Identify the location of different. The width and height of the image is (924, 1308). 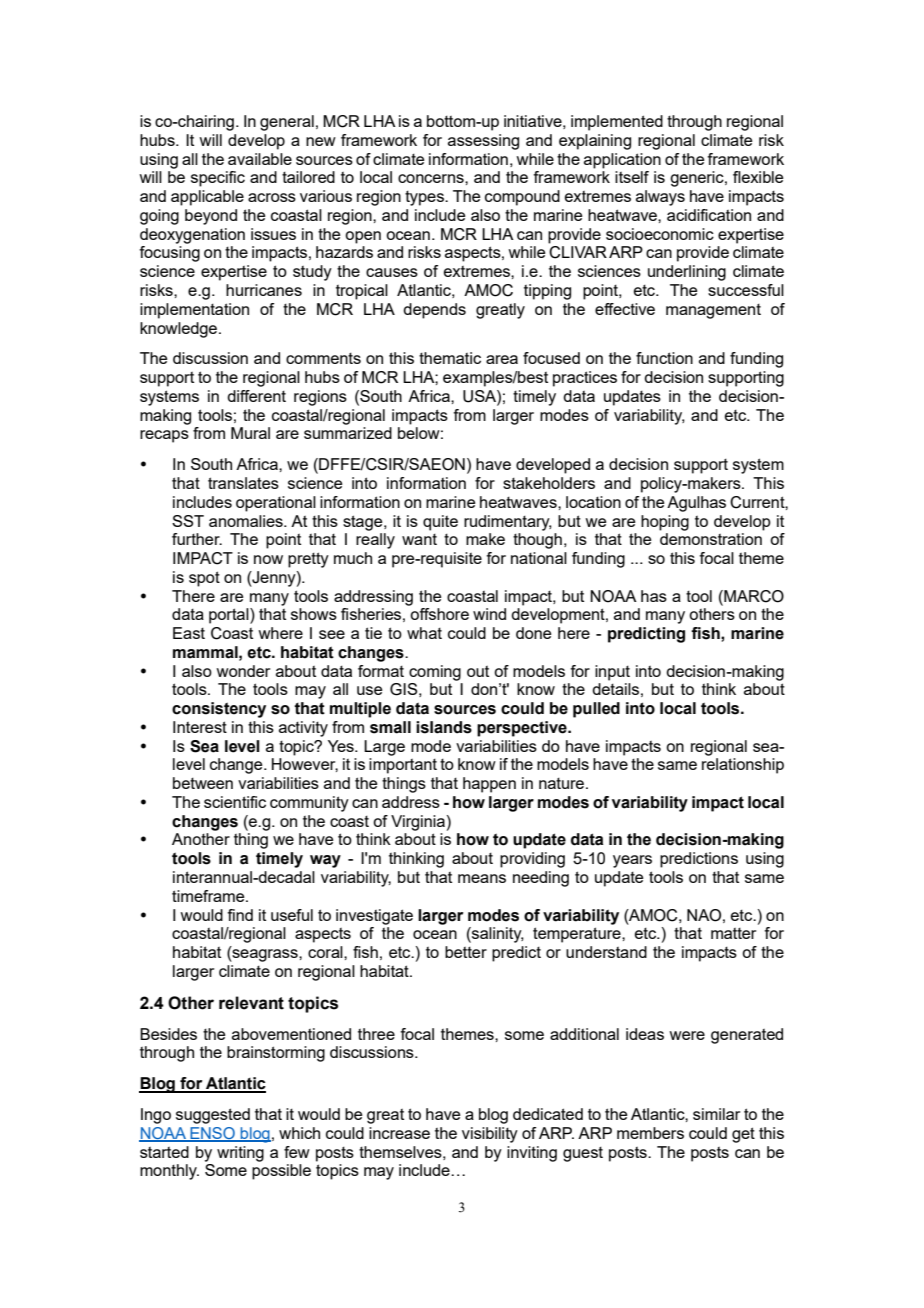
(256, 396).
